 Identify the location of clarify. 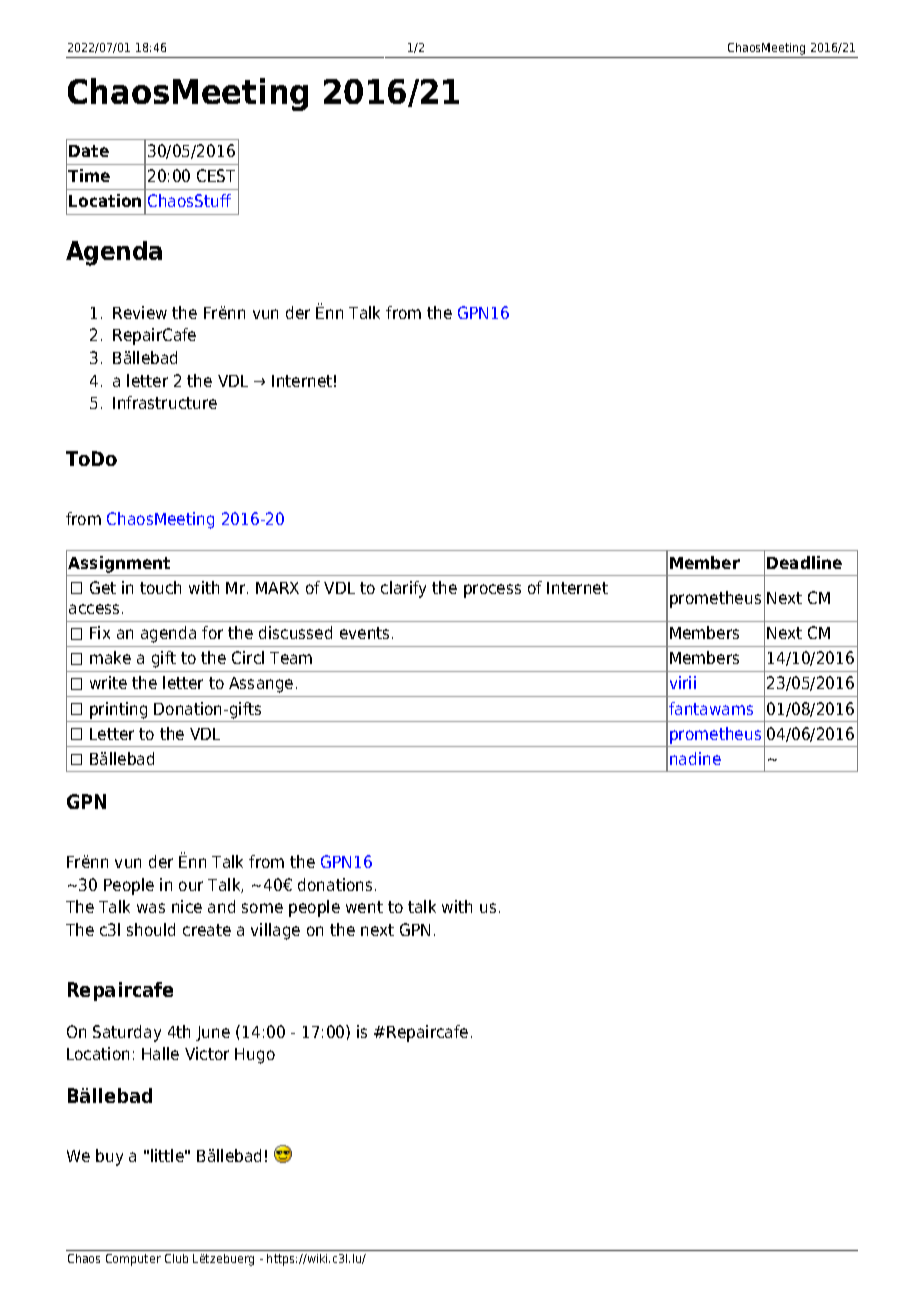
(403, 589).
